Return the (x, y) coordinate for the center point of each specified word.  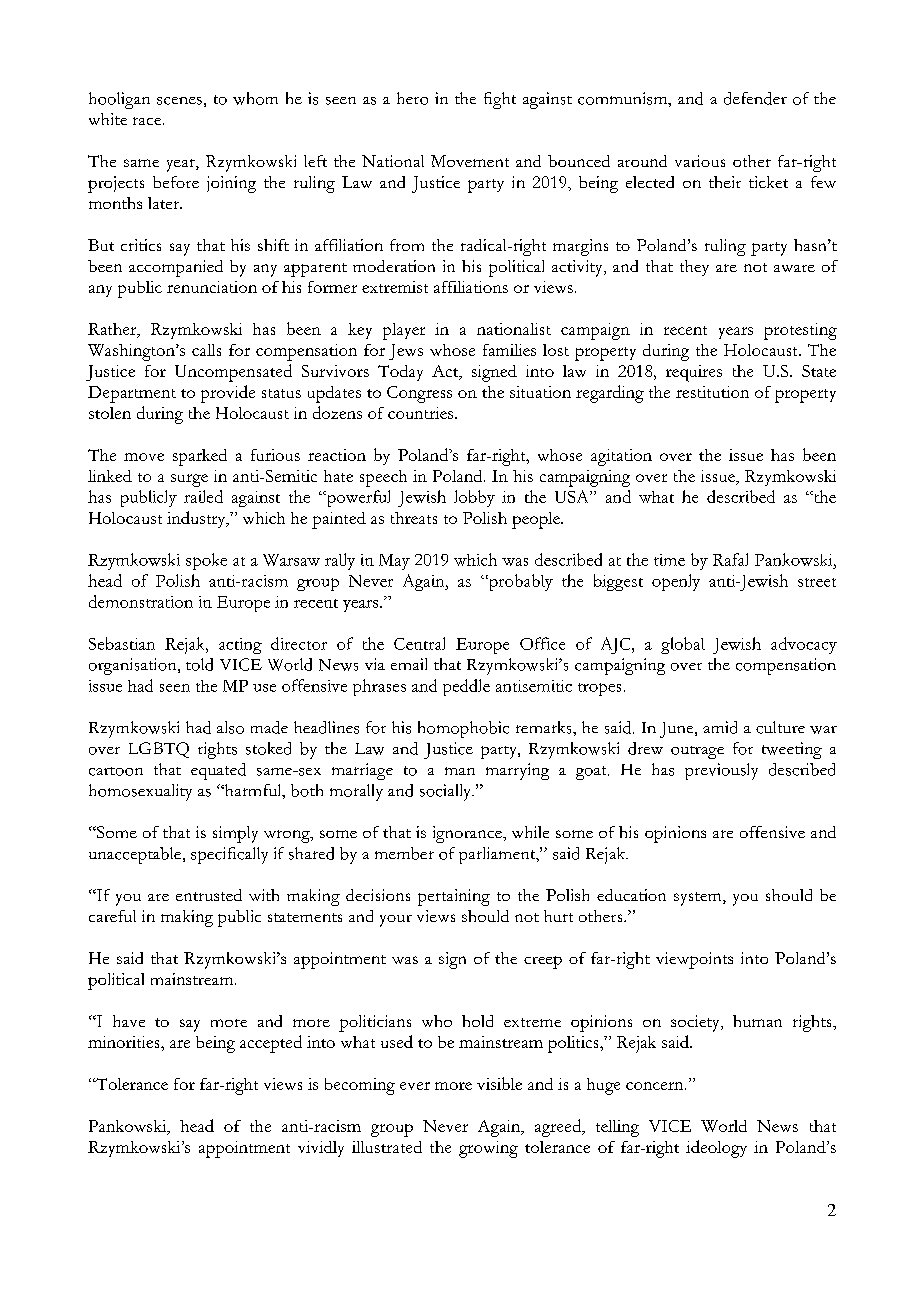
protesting (800, 331)
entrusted (209, 895)
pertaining (454, 897)
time (669, 560)
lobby (474, 498)
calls (206, 350)
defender (755, 98)
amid (720, 727)
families (509, 350)
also (230, 727)
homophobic (463, 729)
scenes (179, 101)
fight (500, 100)
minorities (125, 1042)
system (699, 899)
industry (197, 519)
